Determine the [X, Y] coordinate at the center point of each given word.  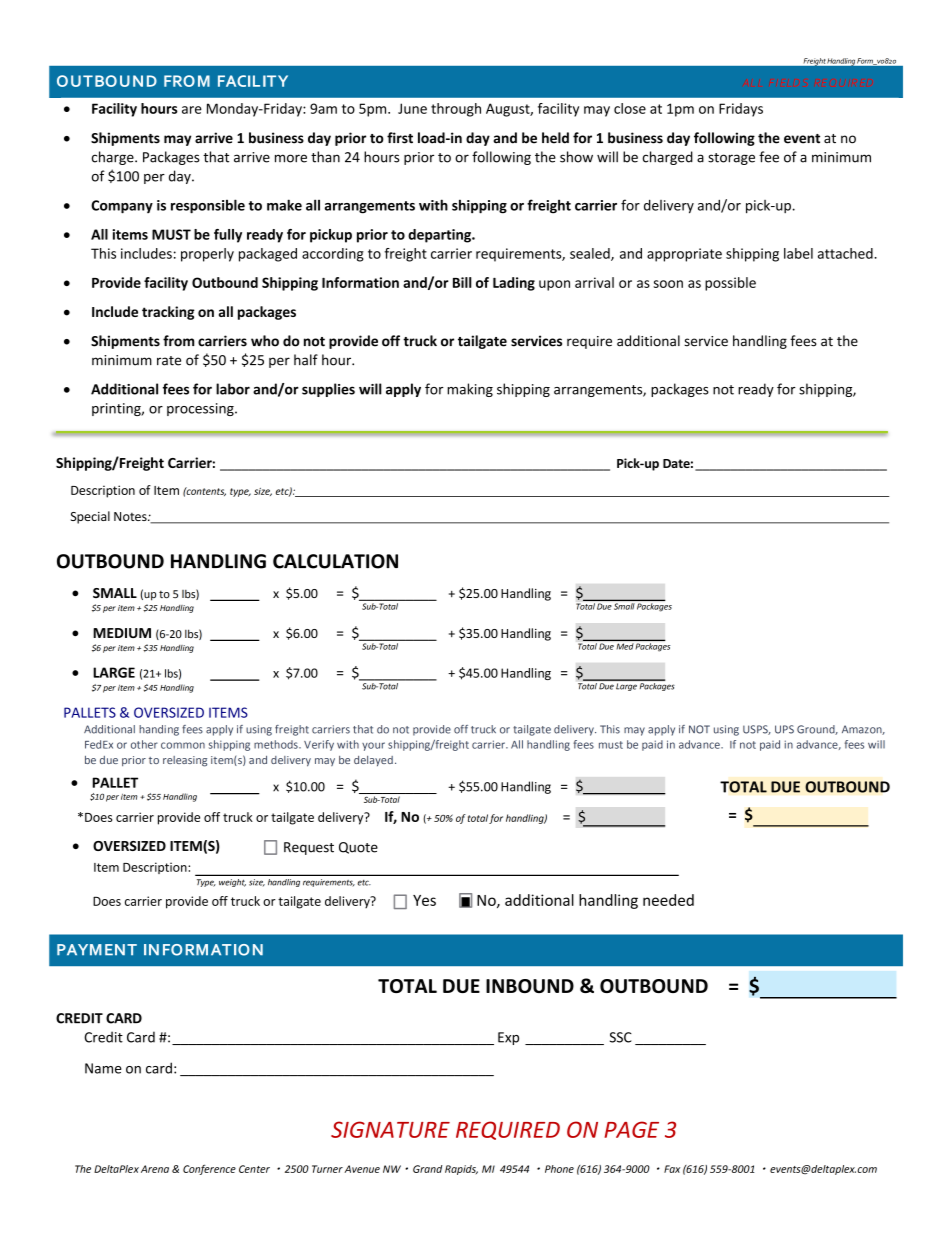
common [183, 745]
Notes [131, 516]
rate [169, 361]
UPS [784, 729]
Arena [155, 1169]
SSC [621, 1037]
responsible [208, 206]
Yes [424, 900]
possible [730, 284]
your [373, 746]
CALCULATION [335, 561]
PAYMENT [97, 950]
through [456, 110]
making [470, 390]
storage [731, 159]
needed [668, 900]
